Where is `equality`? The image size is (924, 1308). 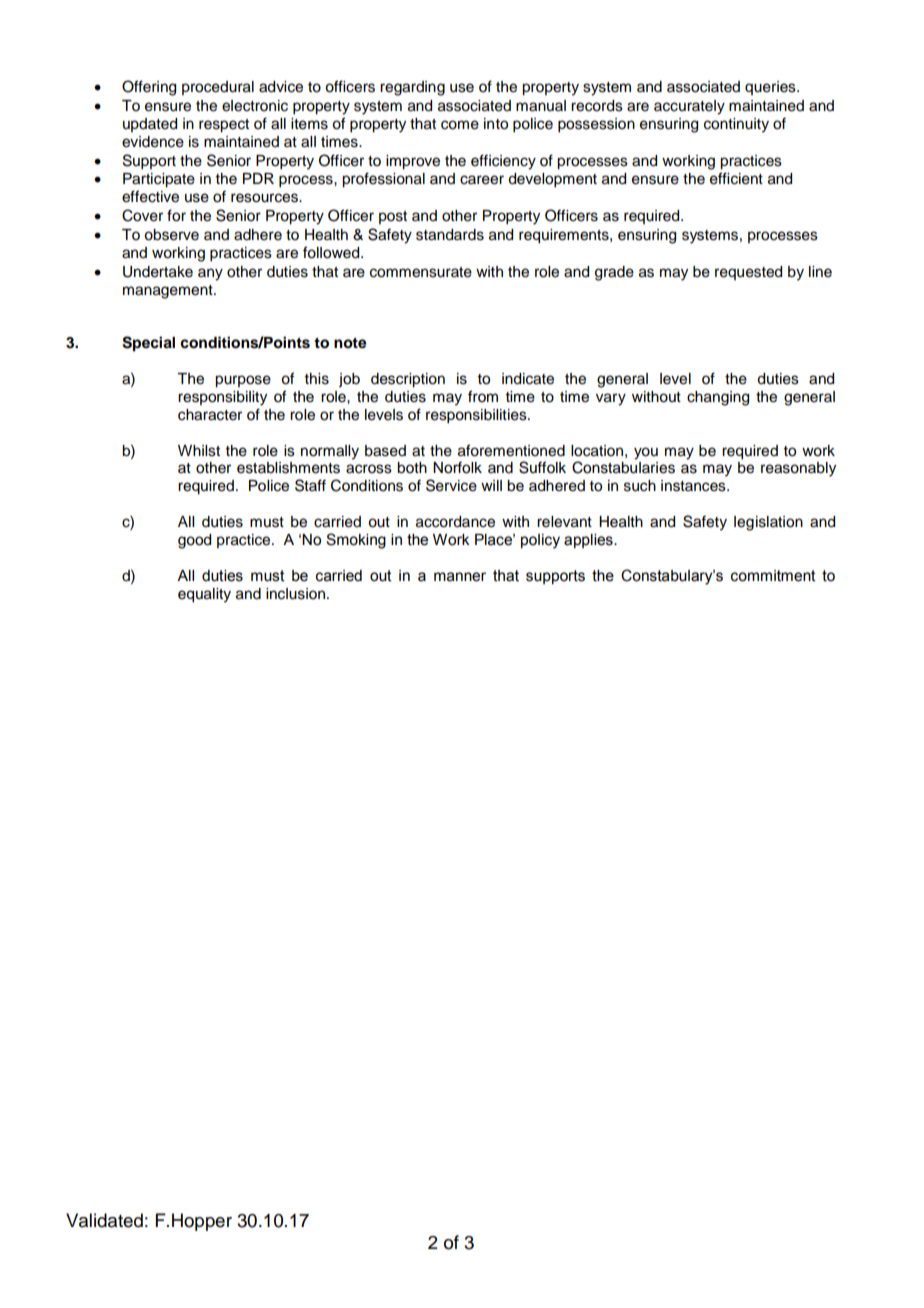
equality is located at coordinates (204, 595).
